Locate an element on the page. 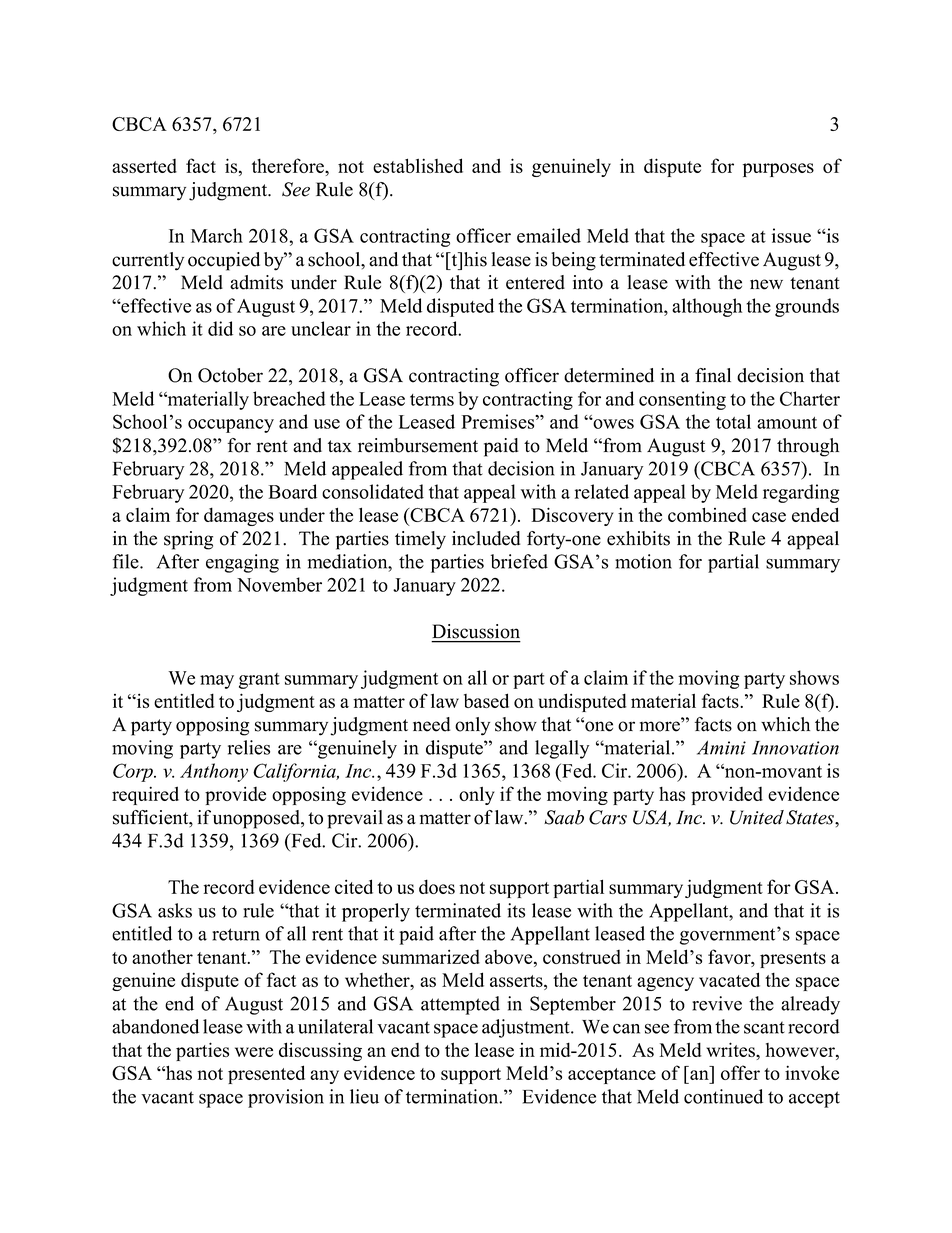  does is located at coordinates (437, 886).
